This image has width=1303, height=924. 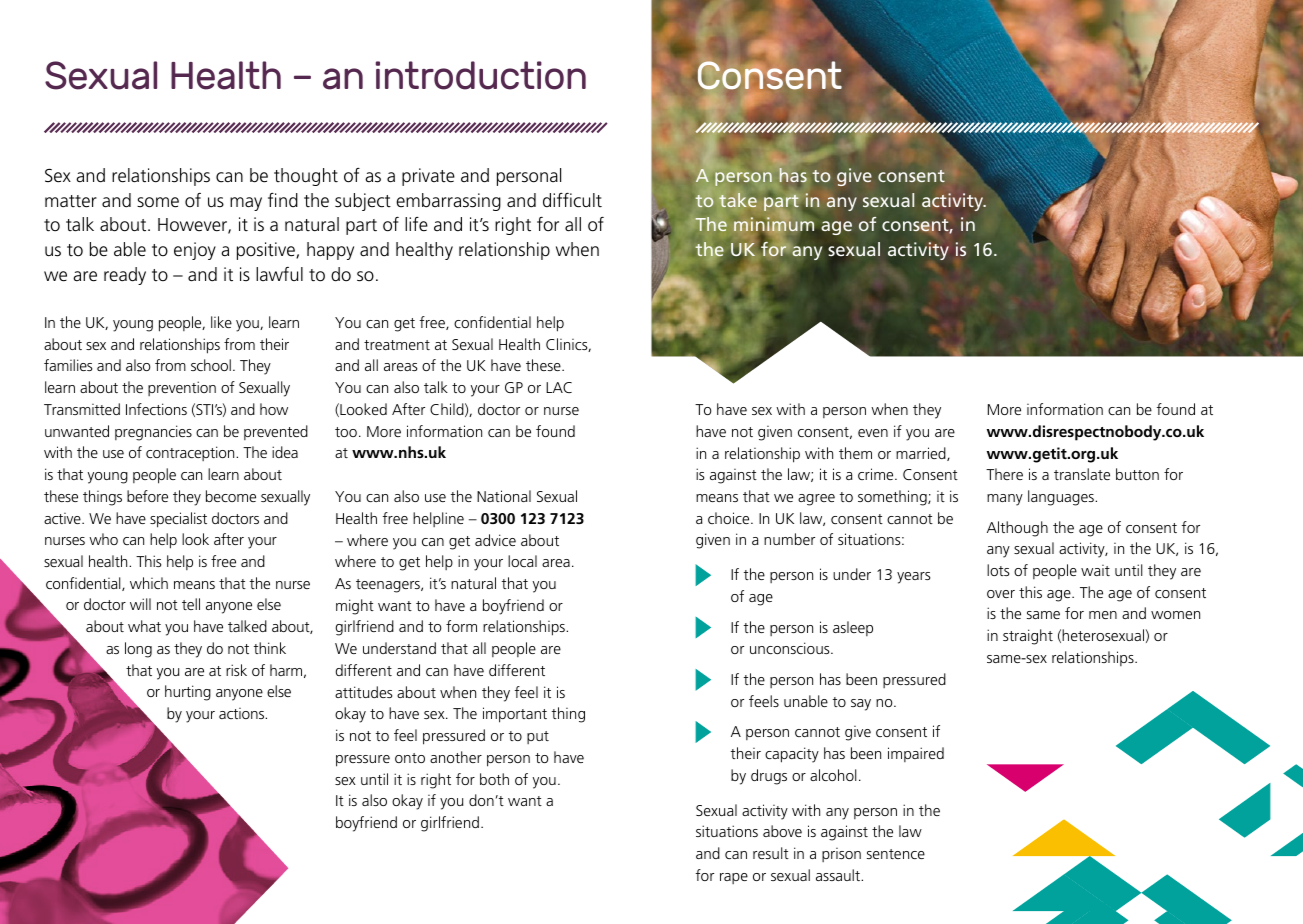 What do you see at coordinates (211, 365) in the image?
I see `school` at bounding box center [211, 365].
